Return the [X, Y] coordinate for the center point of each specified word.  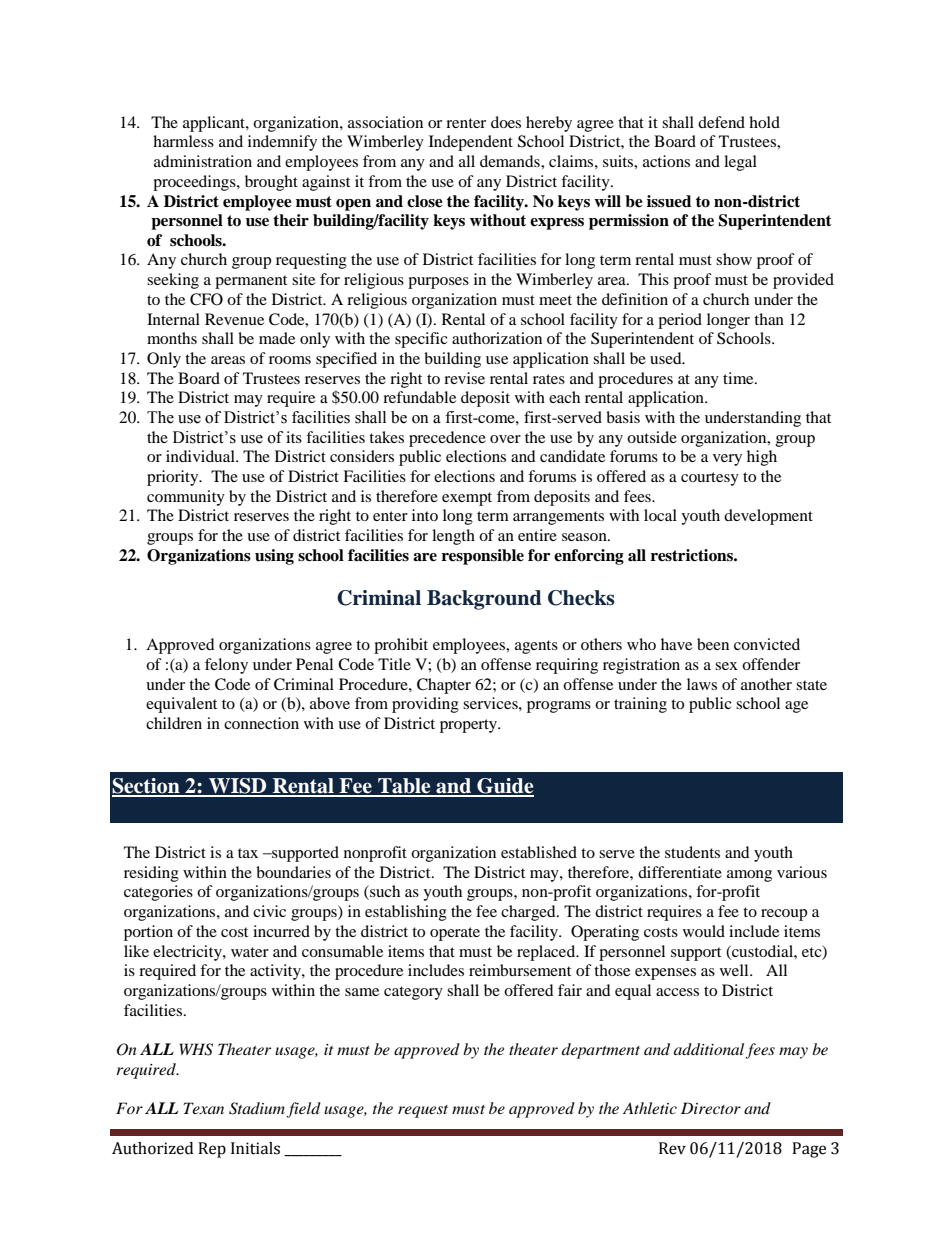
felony [226, 666]
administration [203, 161]
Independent [471, 143]
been [713, 644]
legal [740, 163]
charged [529, 913]
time [739, 378]
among [749, 876]
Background [484, 600]
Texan [204, 1108]
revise [464, 378]
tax [248, 853]
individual [201, 456]
